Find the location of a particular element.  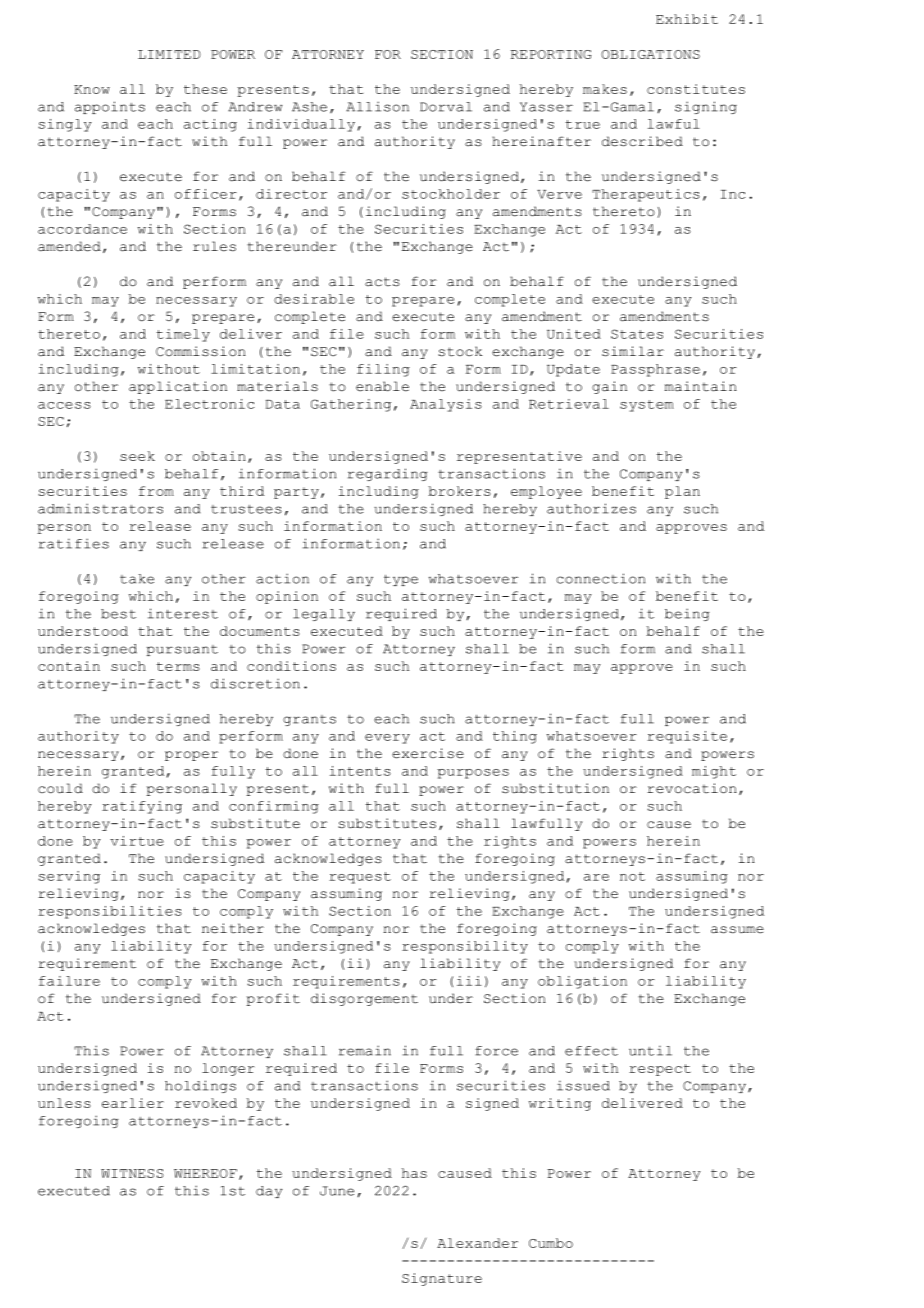

regarding is located at coordinates (388, 474).
